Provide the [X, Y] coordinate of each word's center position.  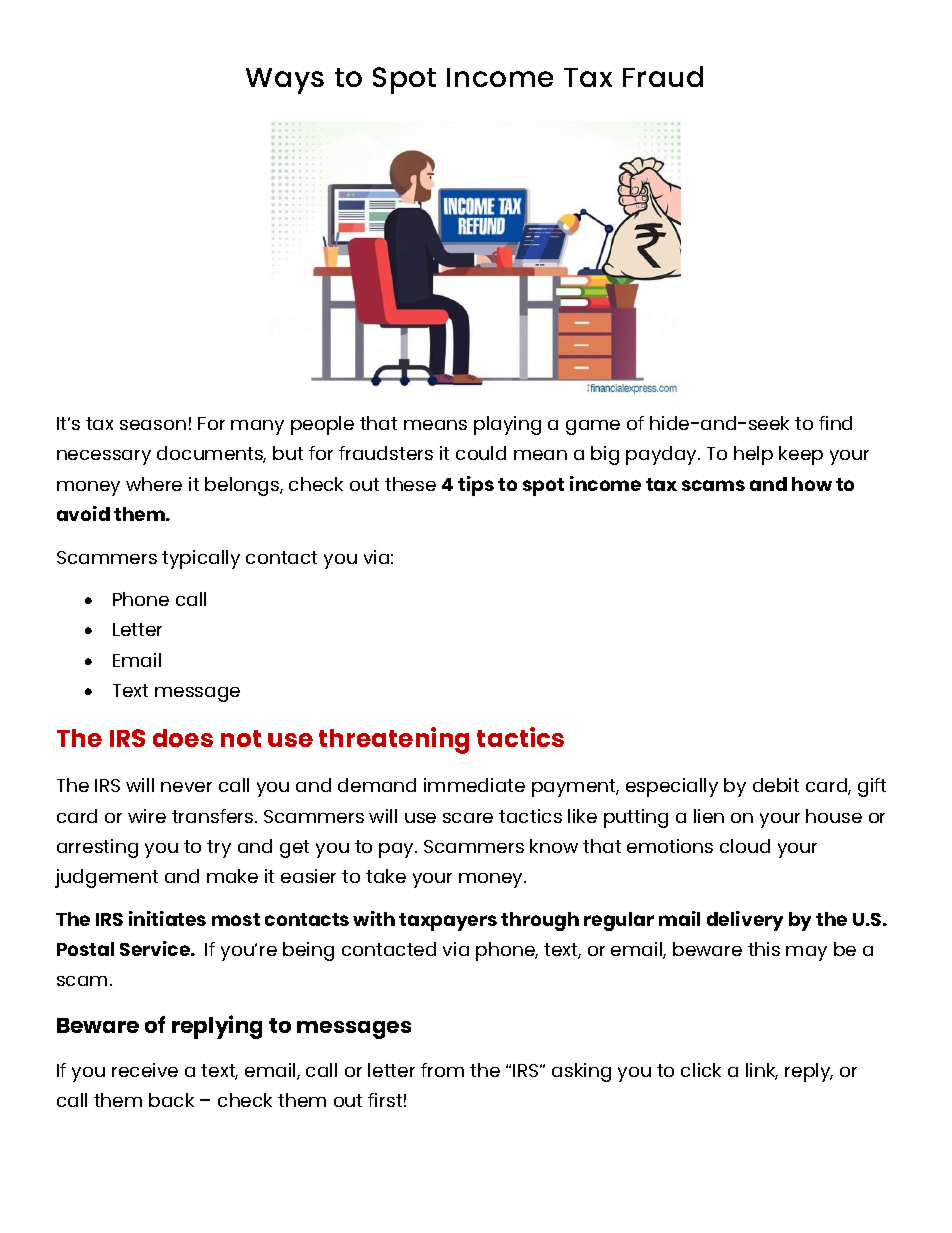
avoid [83, 513]
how [812, 484]
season [153, 425]
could [481, 453]
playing [507, 425]
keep [801, 455]
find [835, 423]
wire [147, 816]
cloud [745, 846]
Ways [285, 81]
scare [468, 818]
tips [476, 486]
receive [145, 1070]
